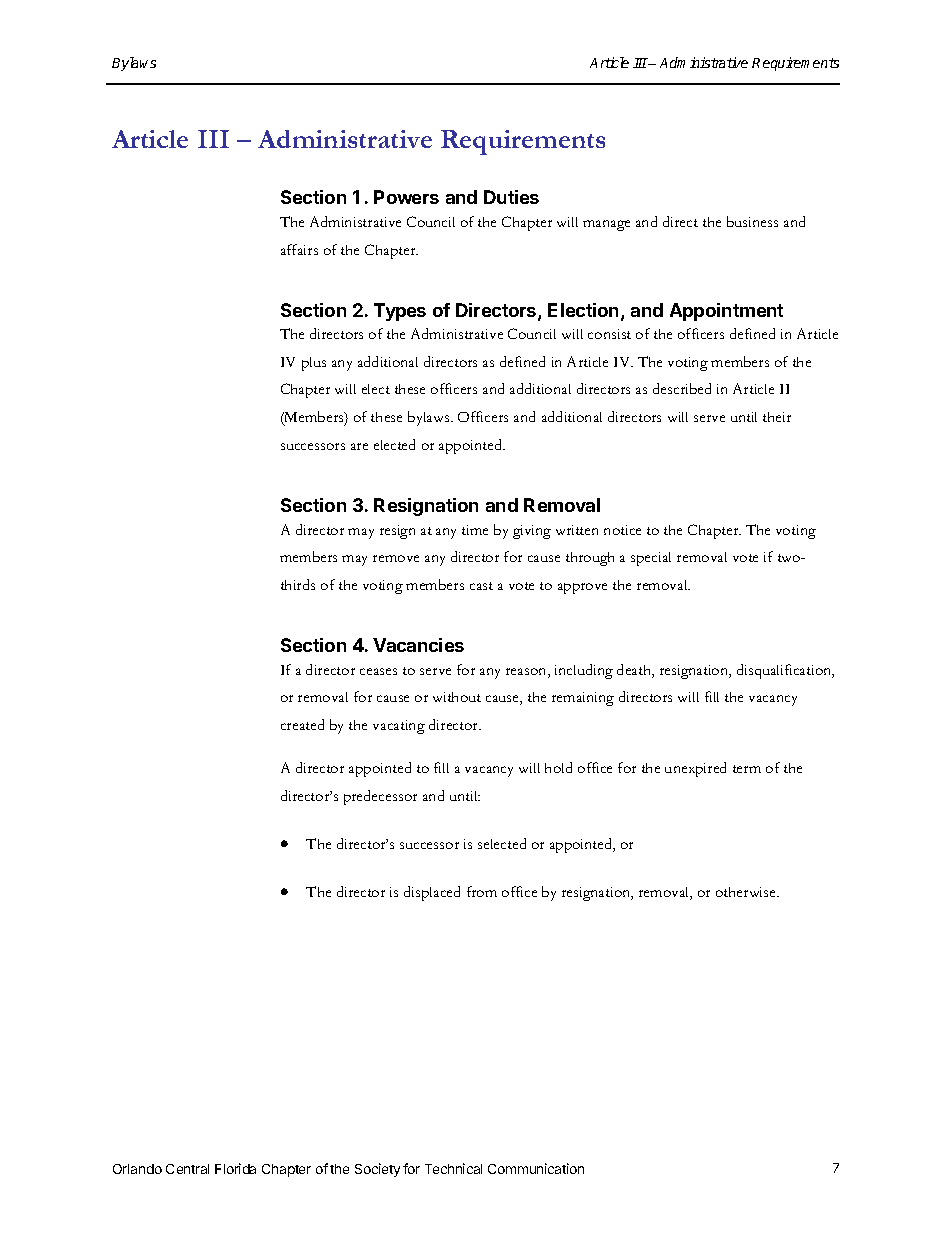 The width and height of the image is (952, 1233). Describe the element at coordinates (511, 197) in the image. I see `Duties` at that location.
